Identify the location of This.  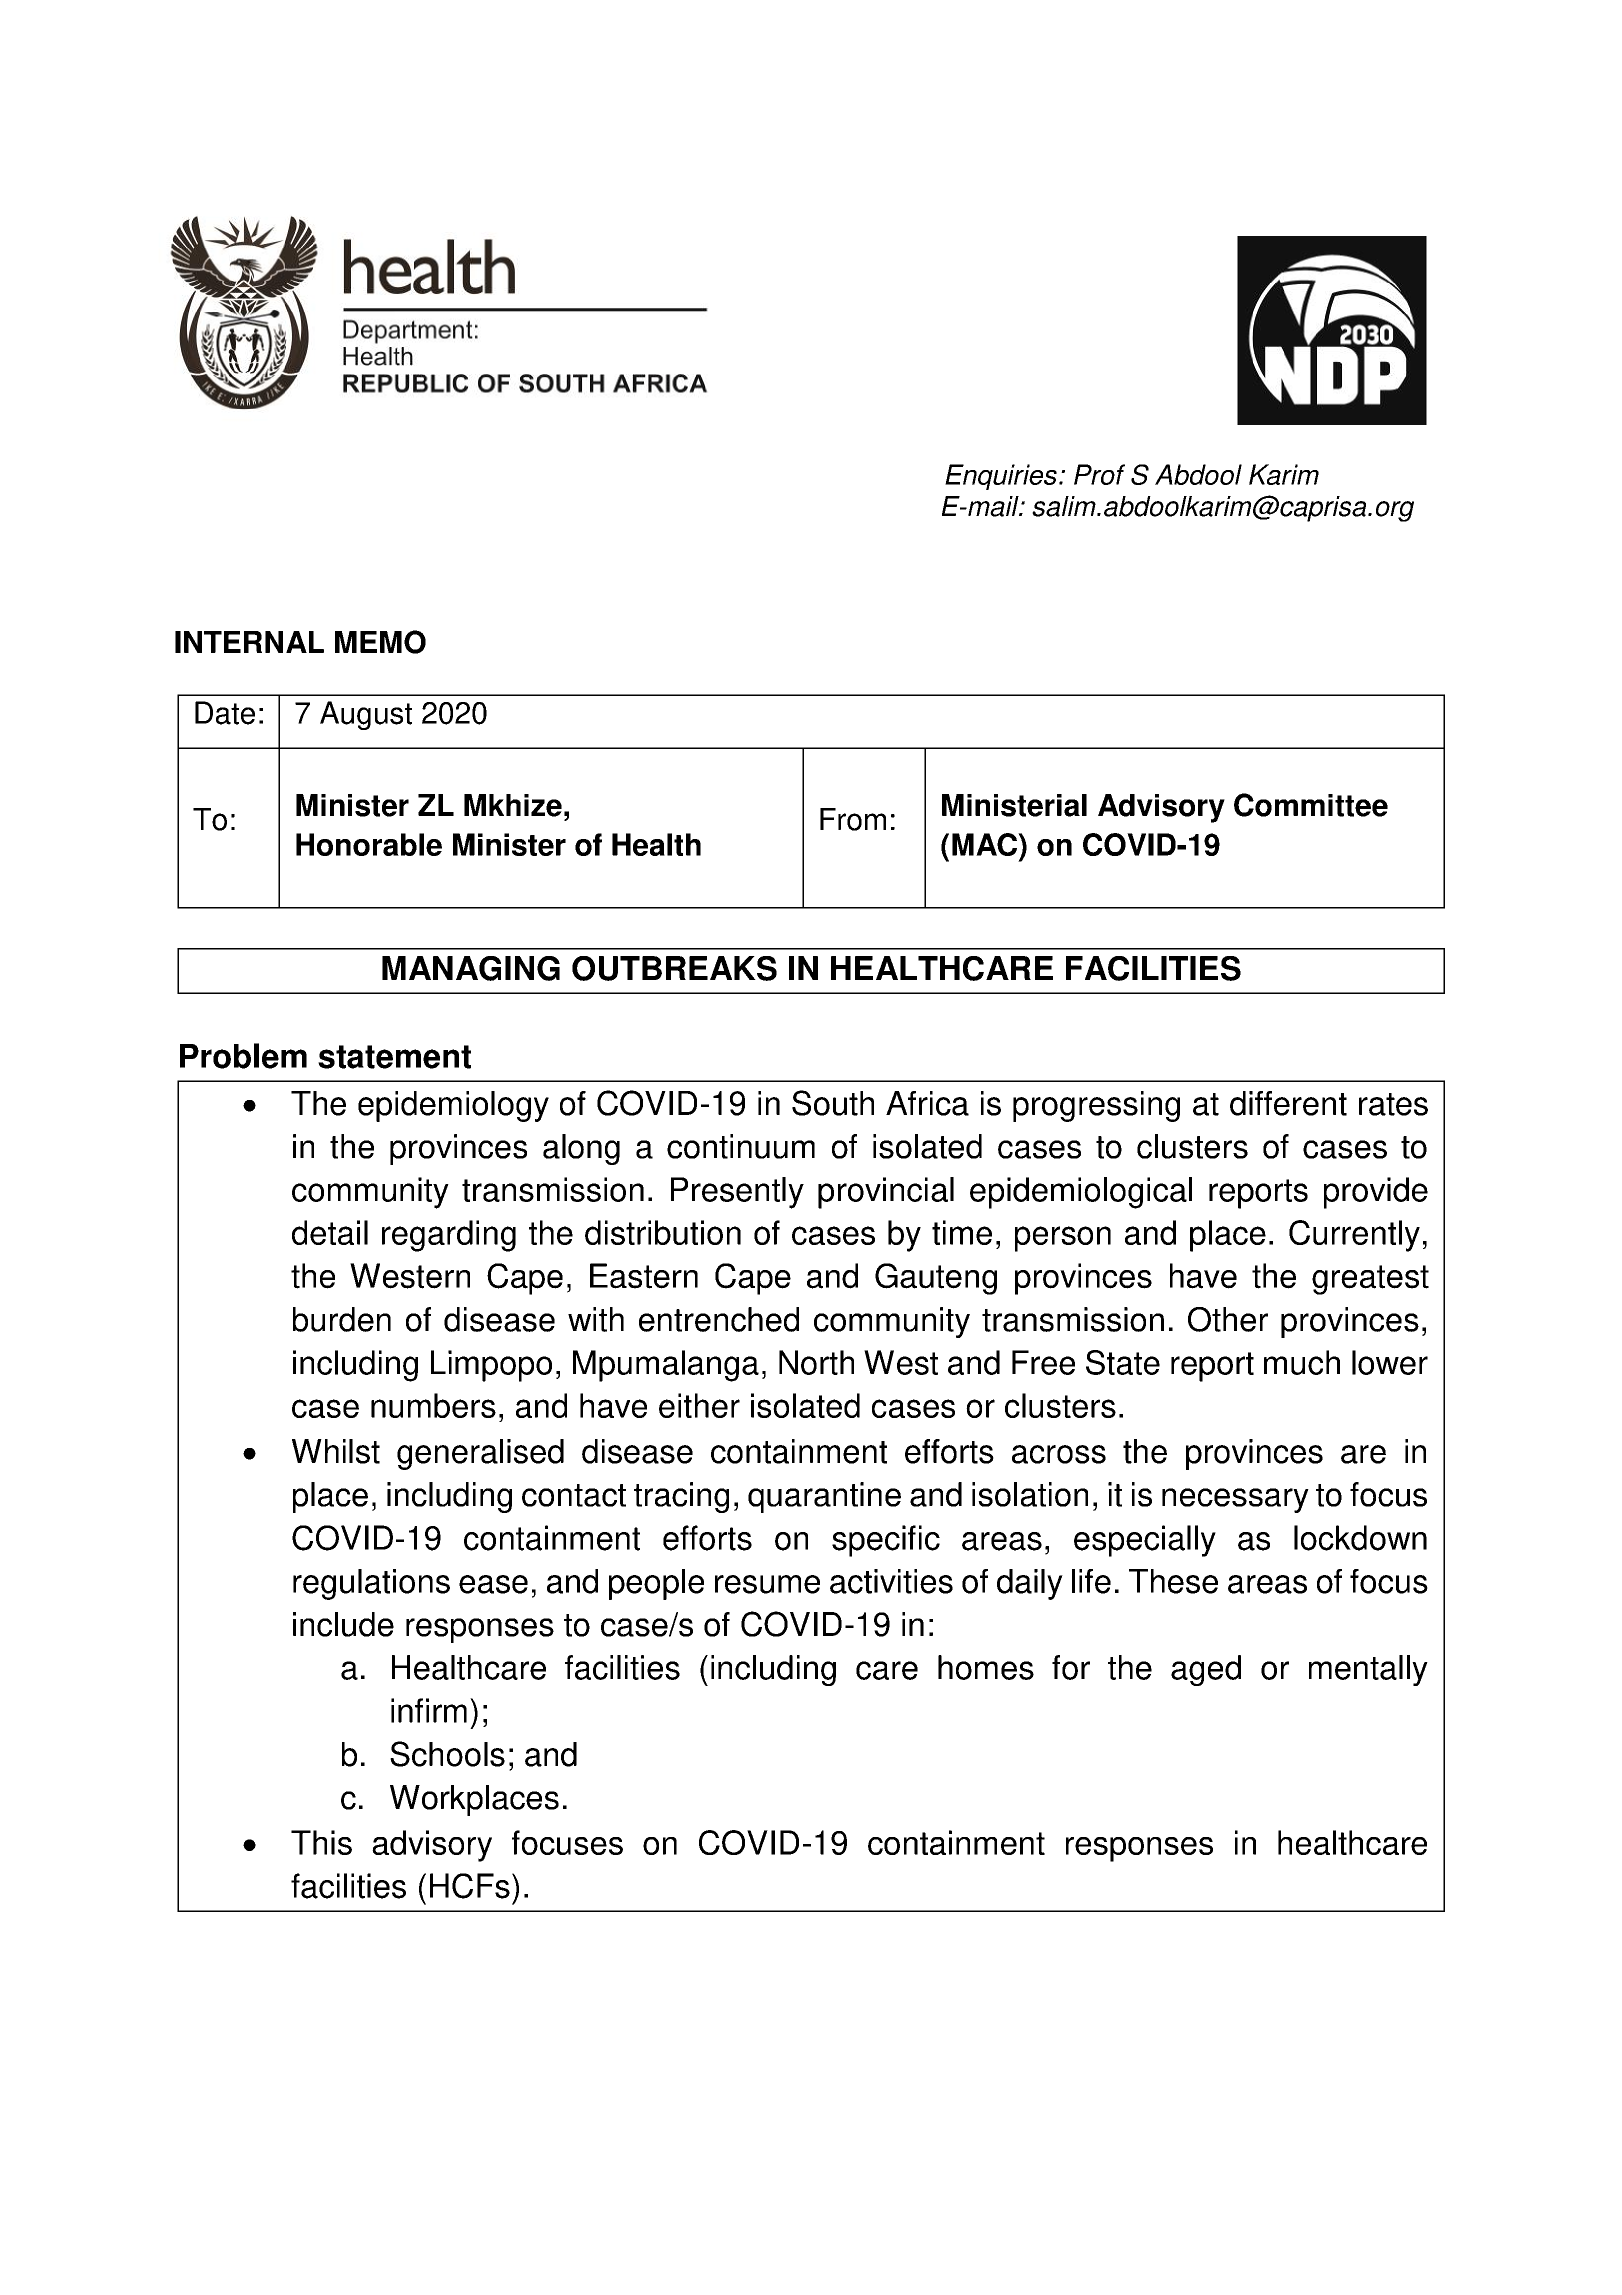
(321, 1842).
